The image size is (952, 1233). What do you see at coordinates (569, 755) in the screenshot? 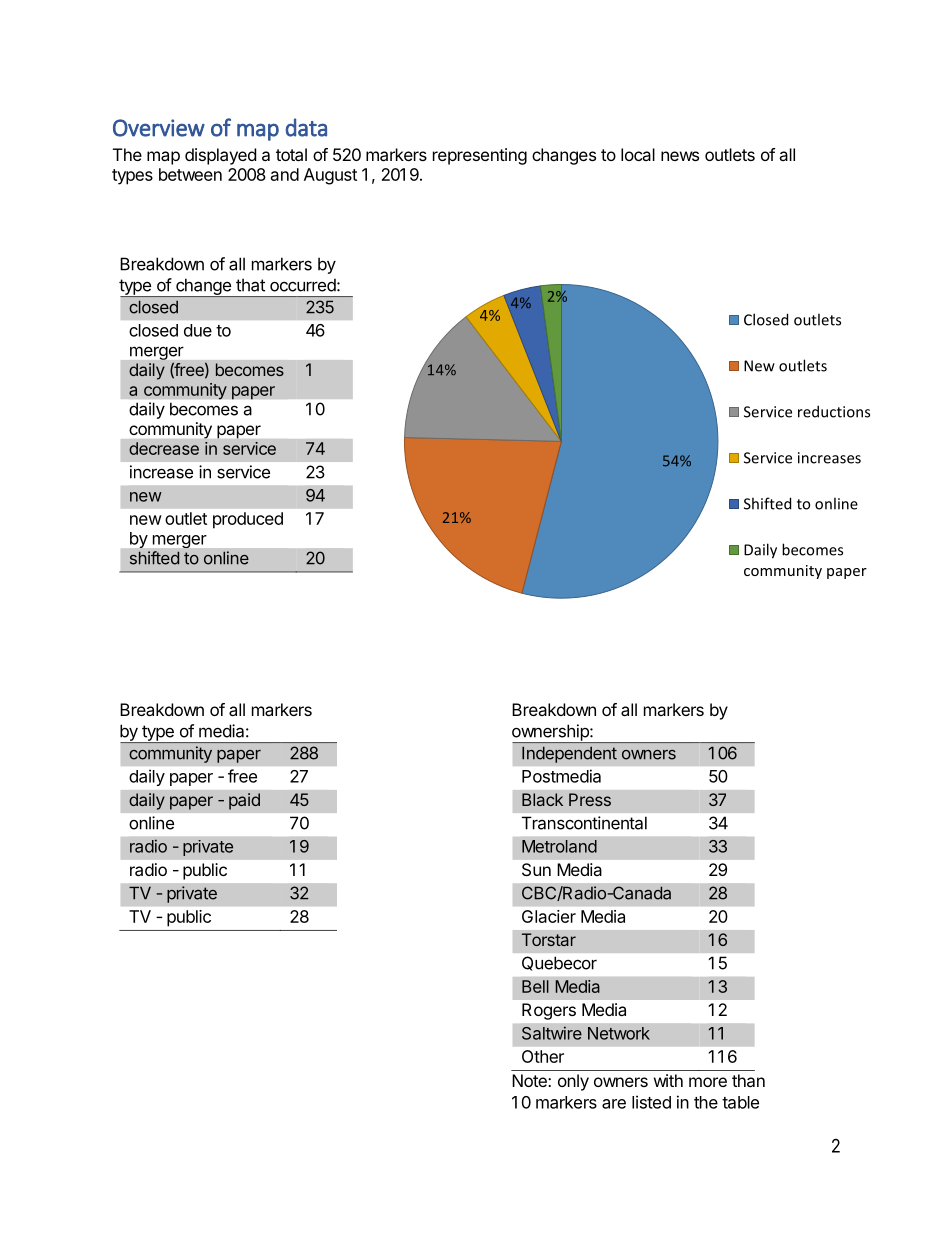
I see `Independent` at bounding box center [569, 755].
